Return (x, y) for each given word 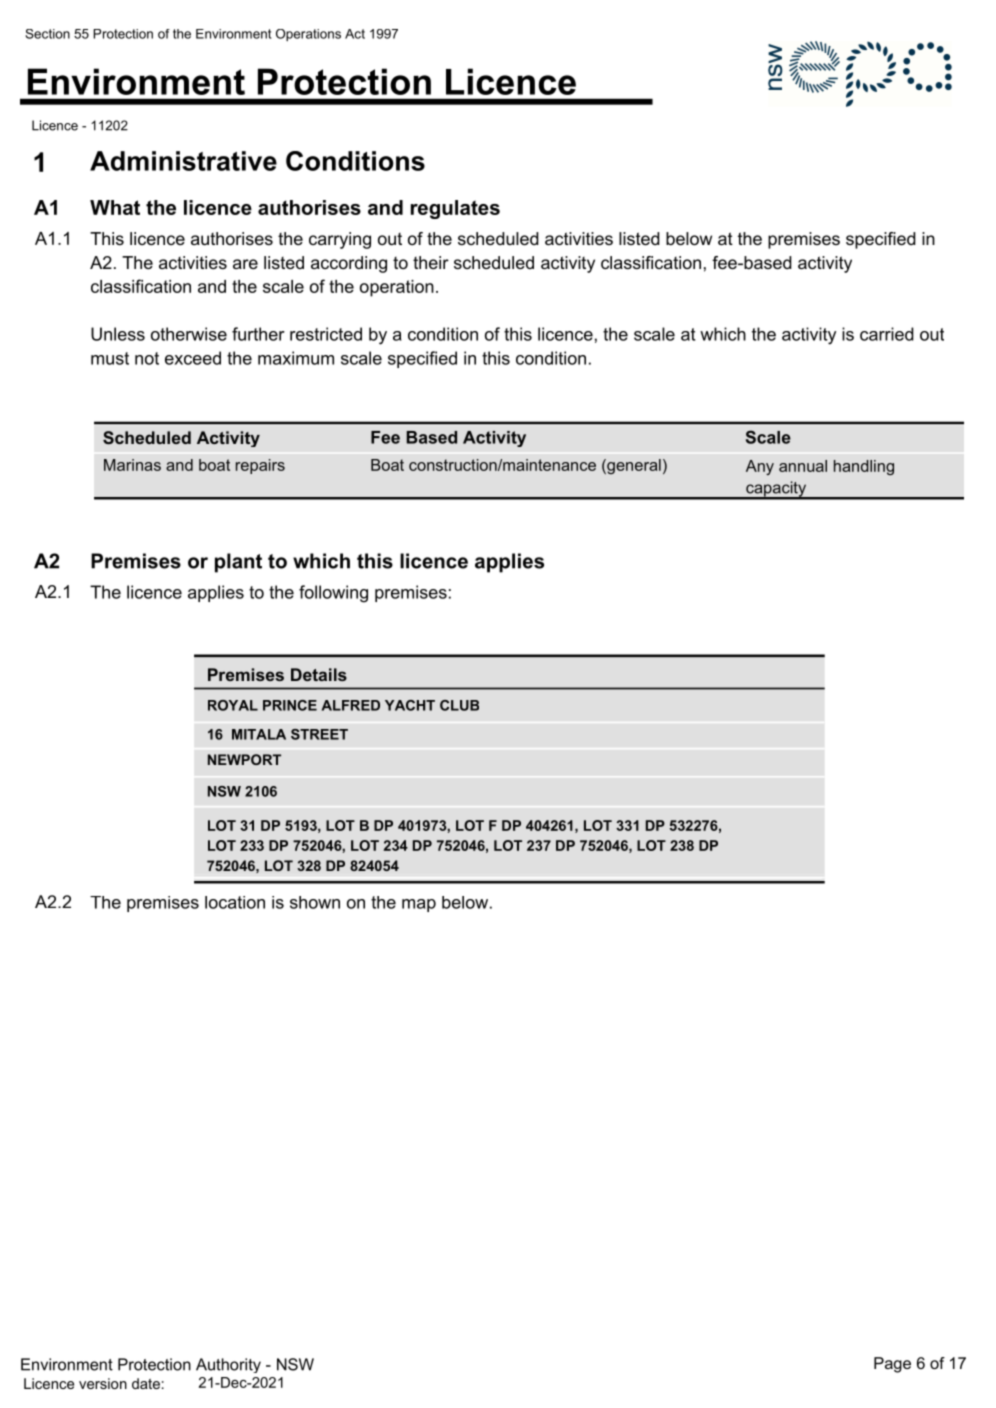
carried (887, 334)
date (146, 1383)
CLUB (459, 705)
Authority (228, 1365)
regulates (455, 209)
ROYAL (233, 705)
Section (47, 34)
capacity (776, 490)
